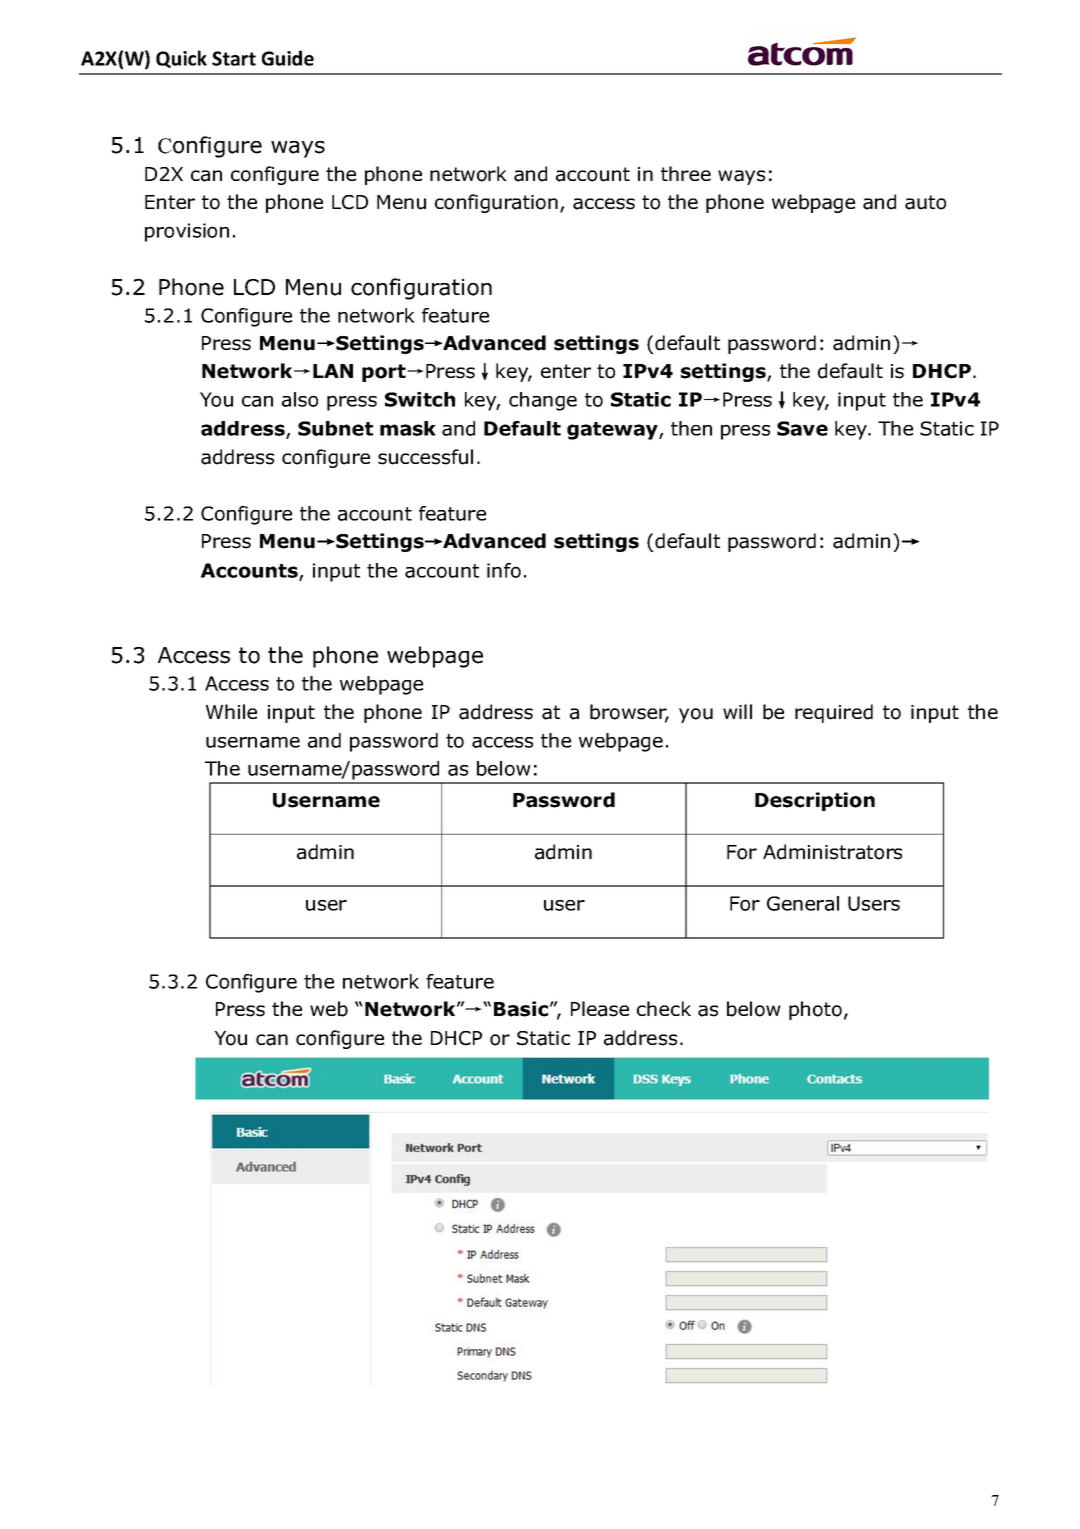  I want to click on three, so click(686, 173).
